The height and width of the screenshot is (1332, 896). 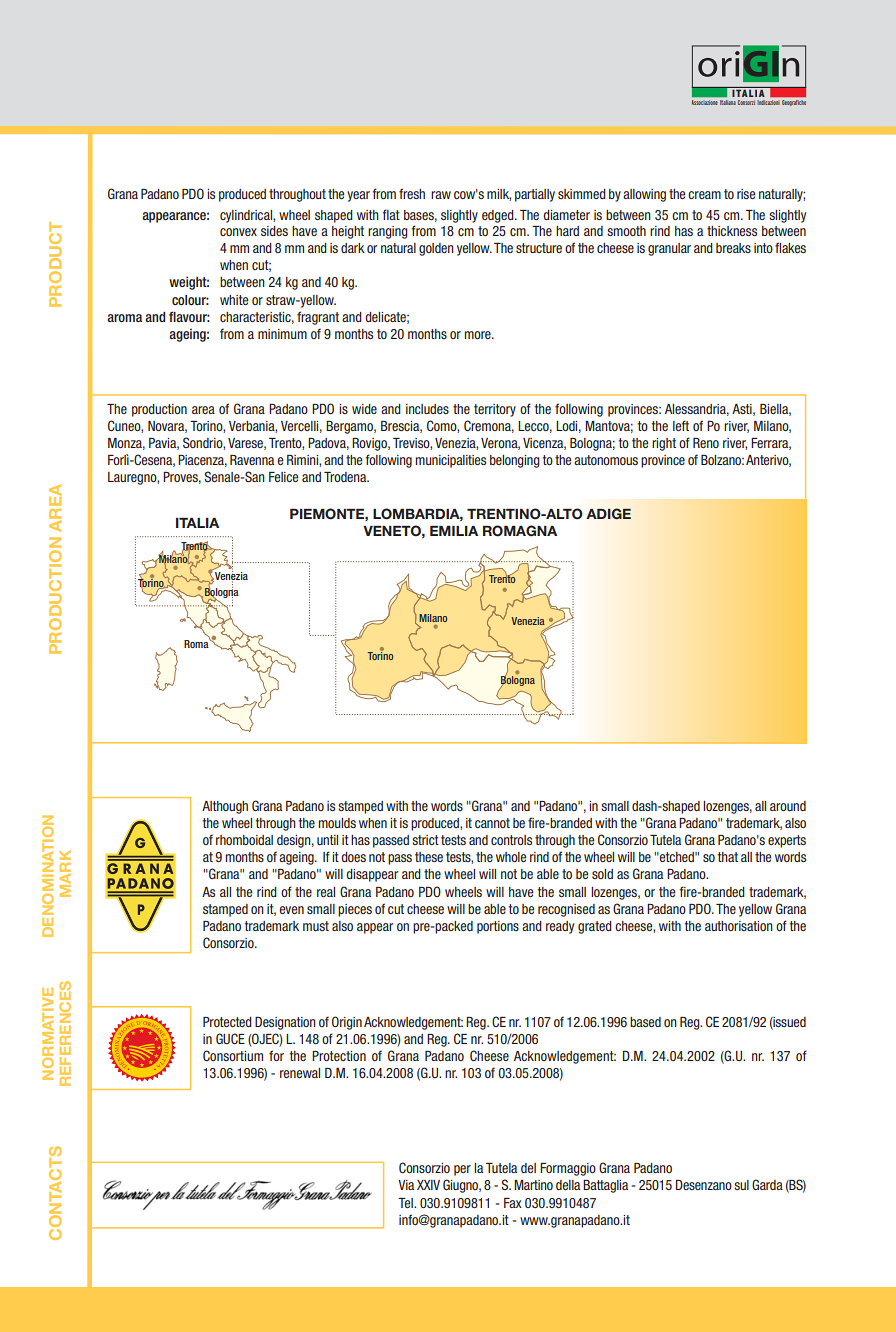 What do you see at coordinates (451, 461) in the screenshot?
I see `municipalities` at bounding box center [451, 461].
